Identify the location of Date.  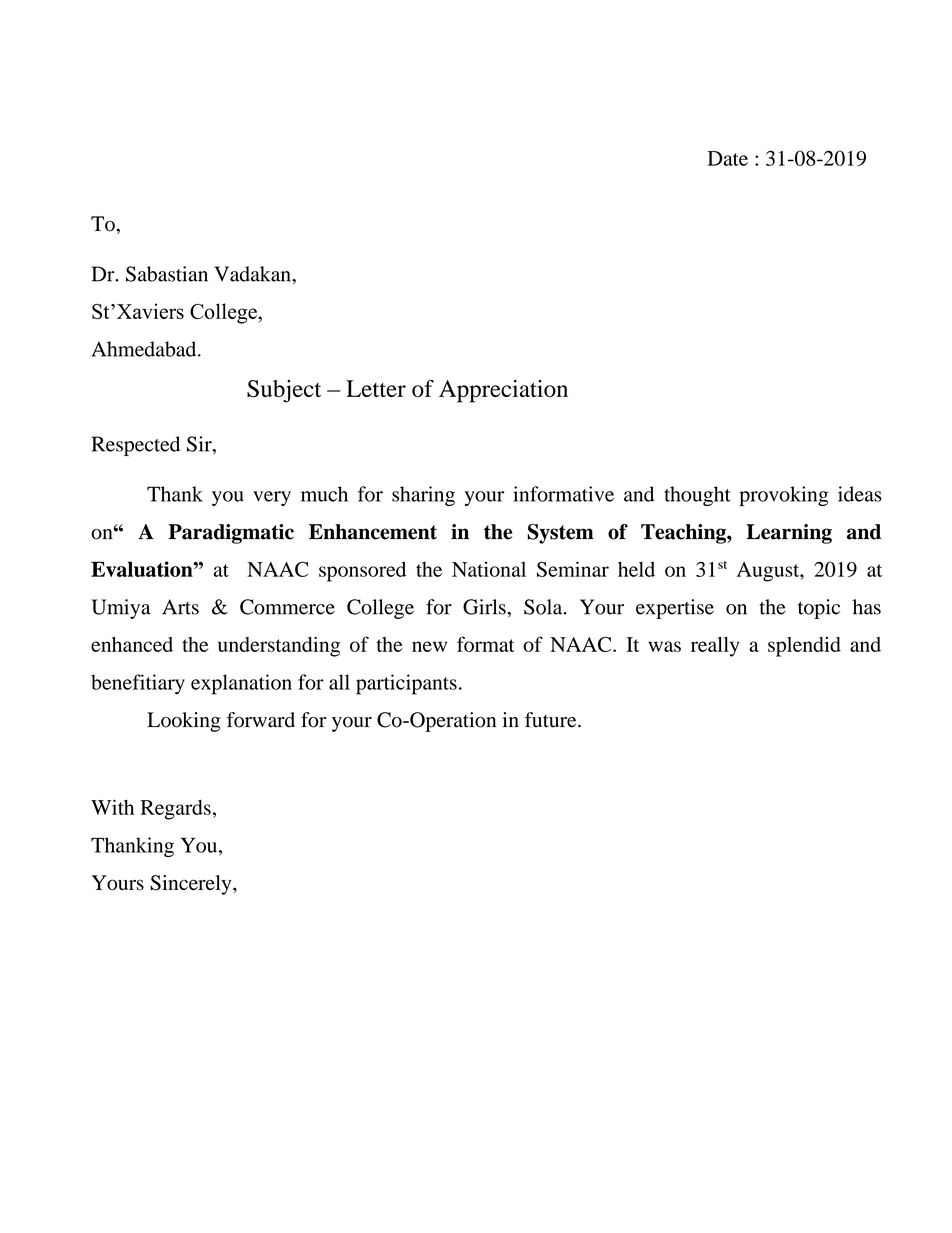
(728, 158).
